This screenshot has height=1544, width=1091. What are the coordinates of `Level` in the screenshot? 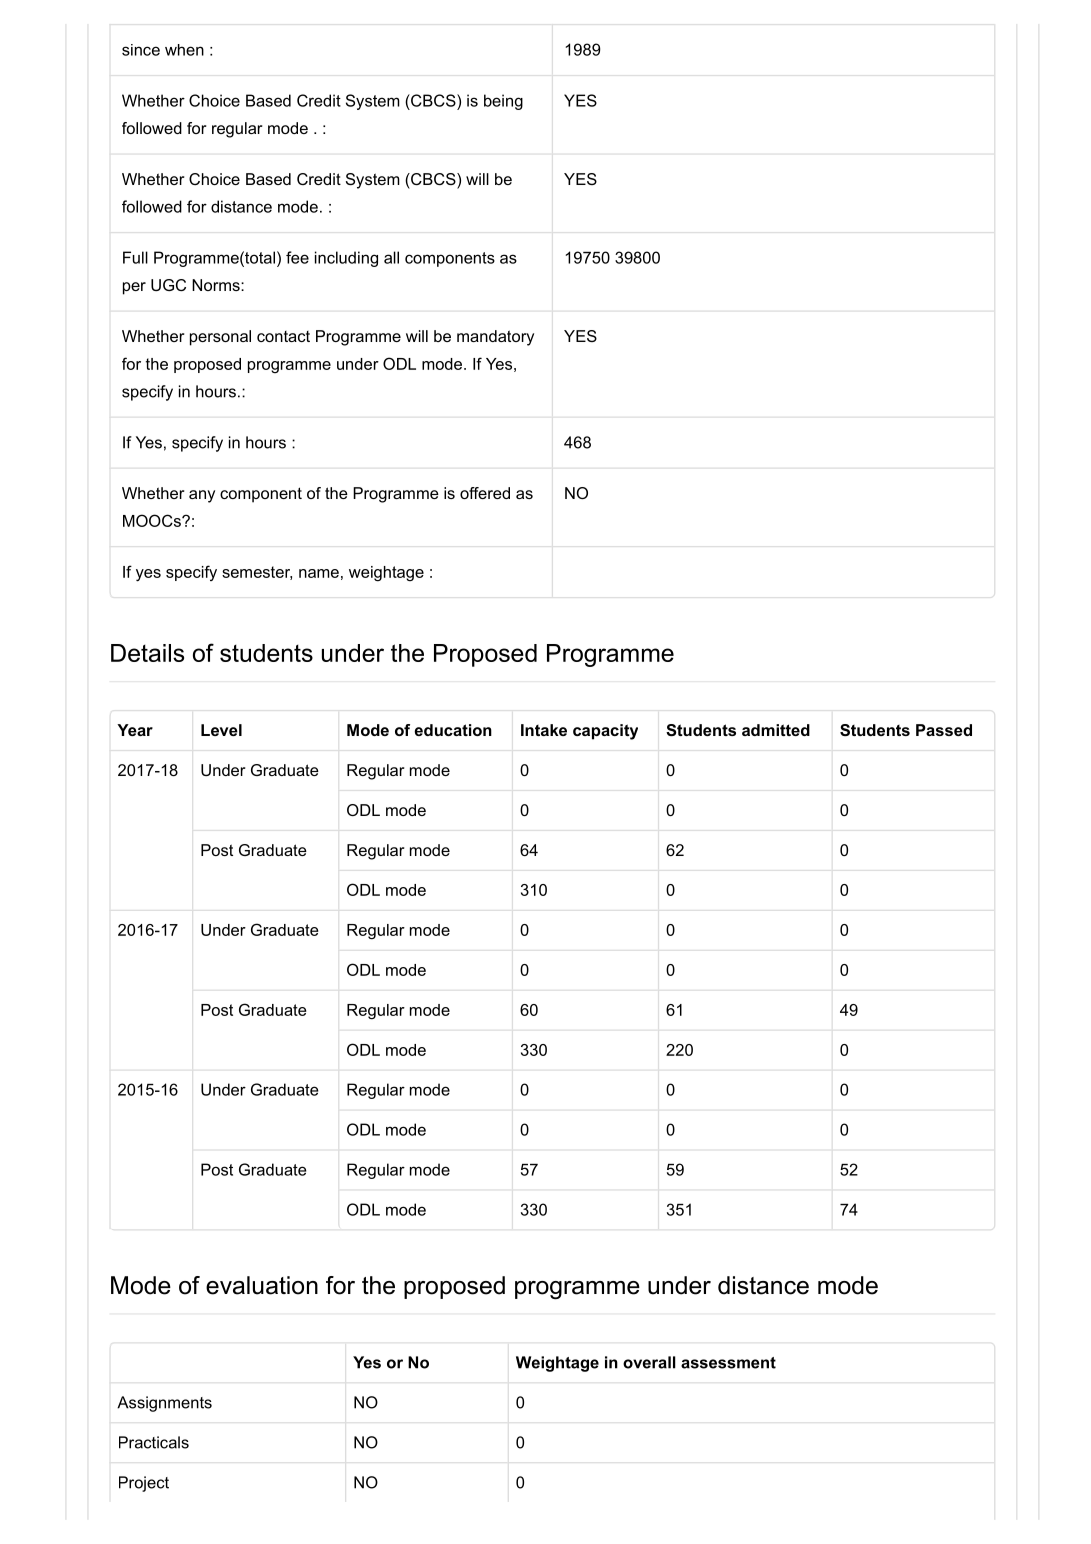 It's located at (221, 730).
